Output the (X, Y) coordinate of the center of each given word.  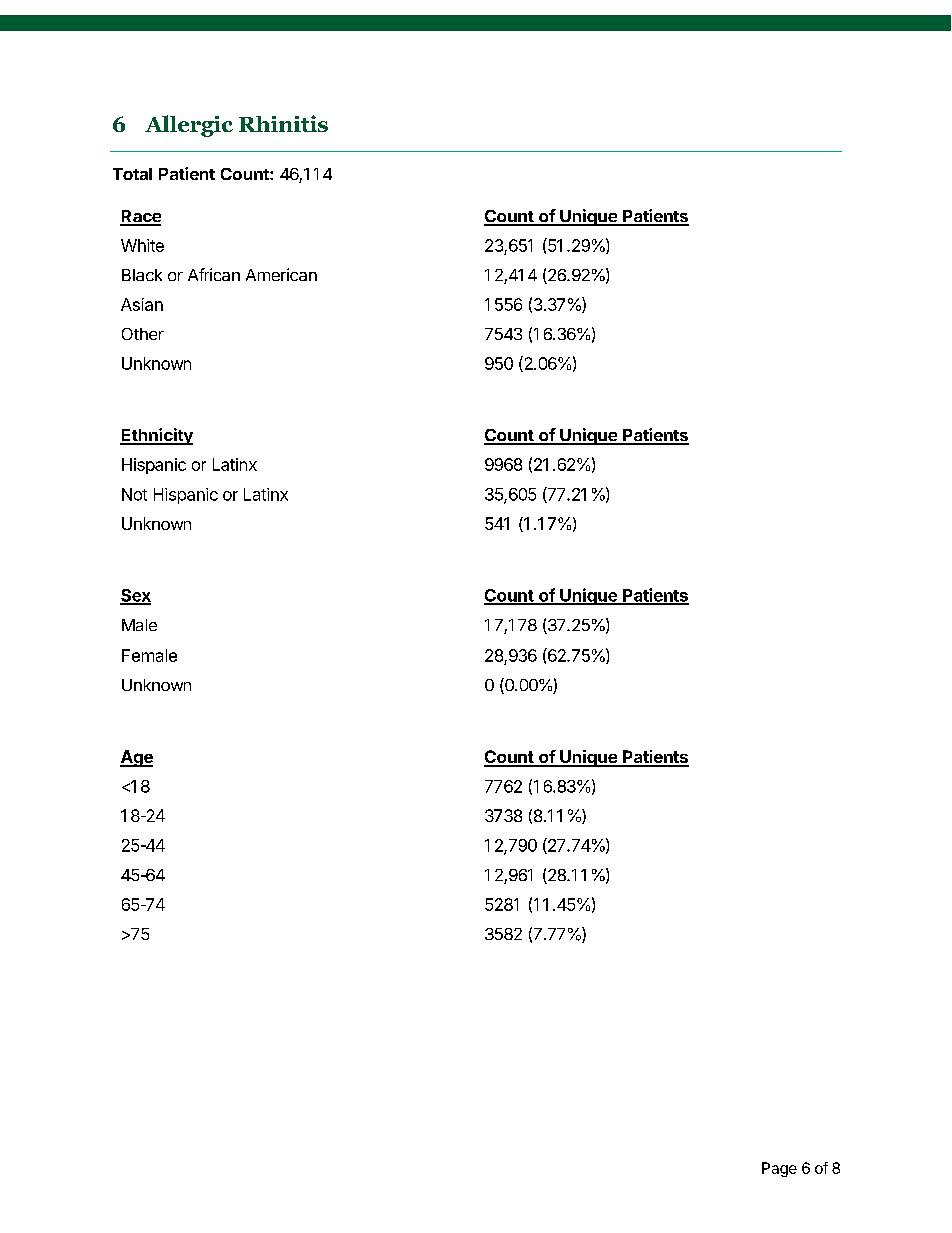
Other (143, 334)
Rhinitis (283, 123)
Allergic (189, 126)
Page (779, 1169)
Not (134, 494)
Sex (135, 596)
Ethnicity (156, 436)
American (281, 274)
